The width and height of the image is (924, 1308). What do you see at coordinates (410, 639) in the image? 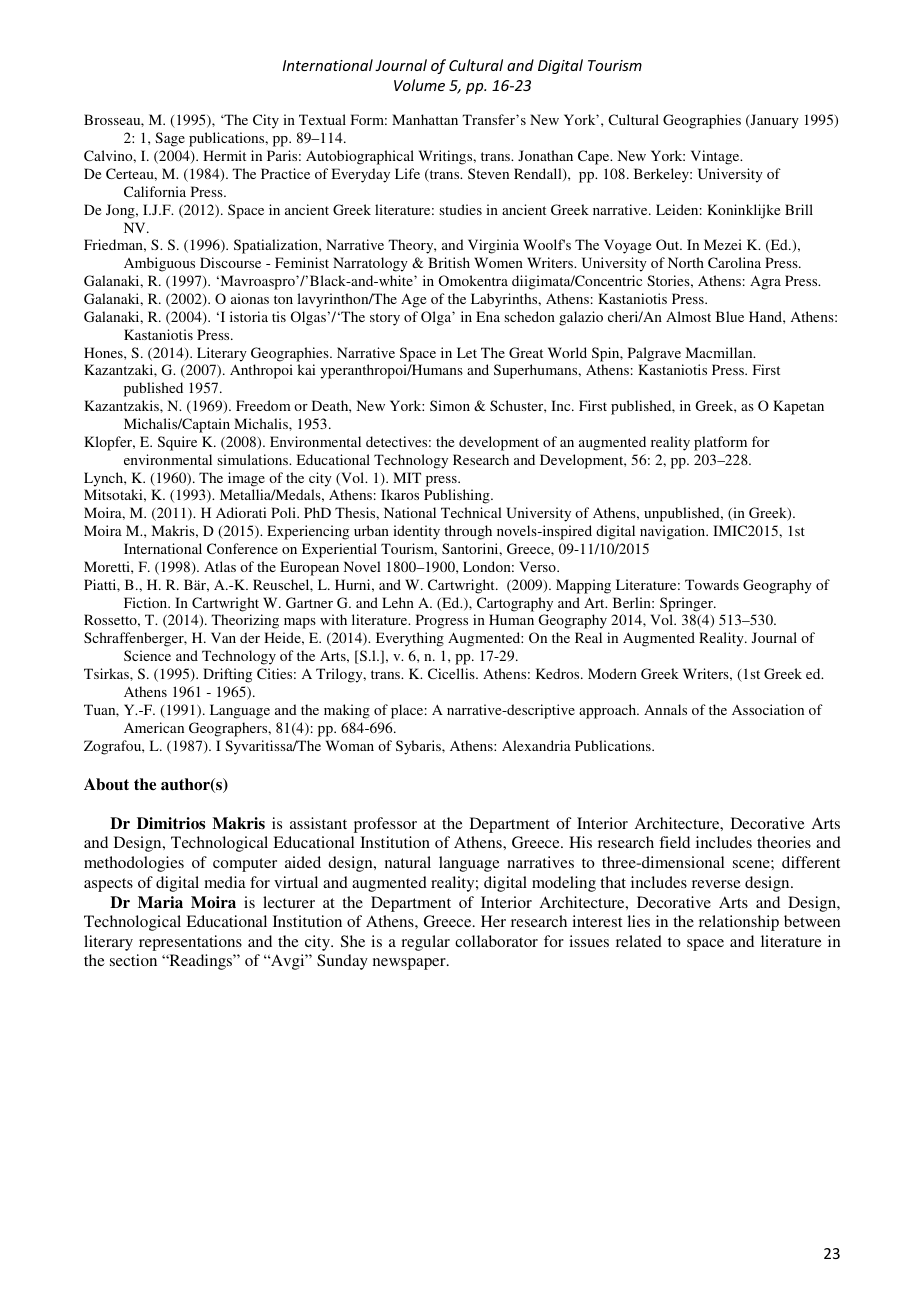
I see `Everything` at bounding box center [410, 639].
